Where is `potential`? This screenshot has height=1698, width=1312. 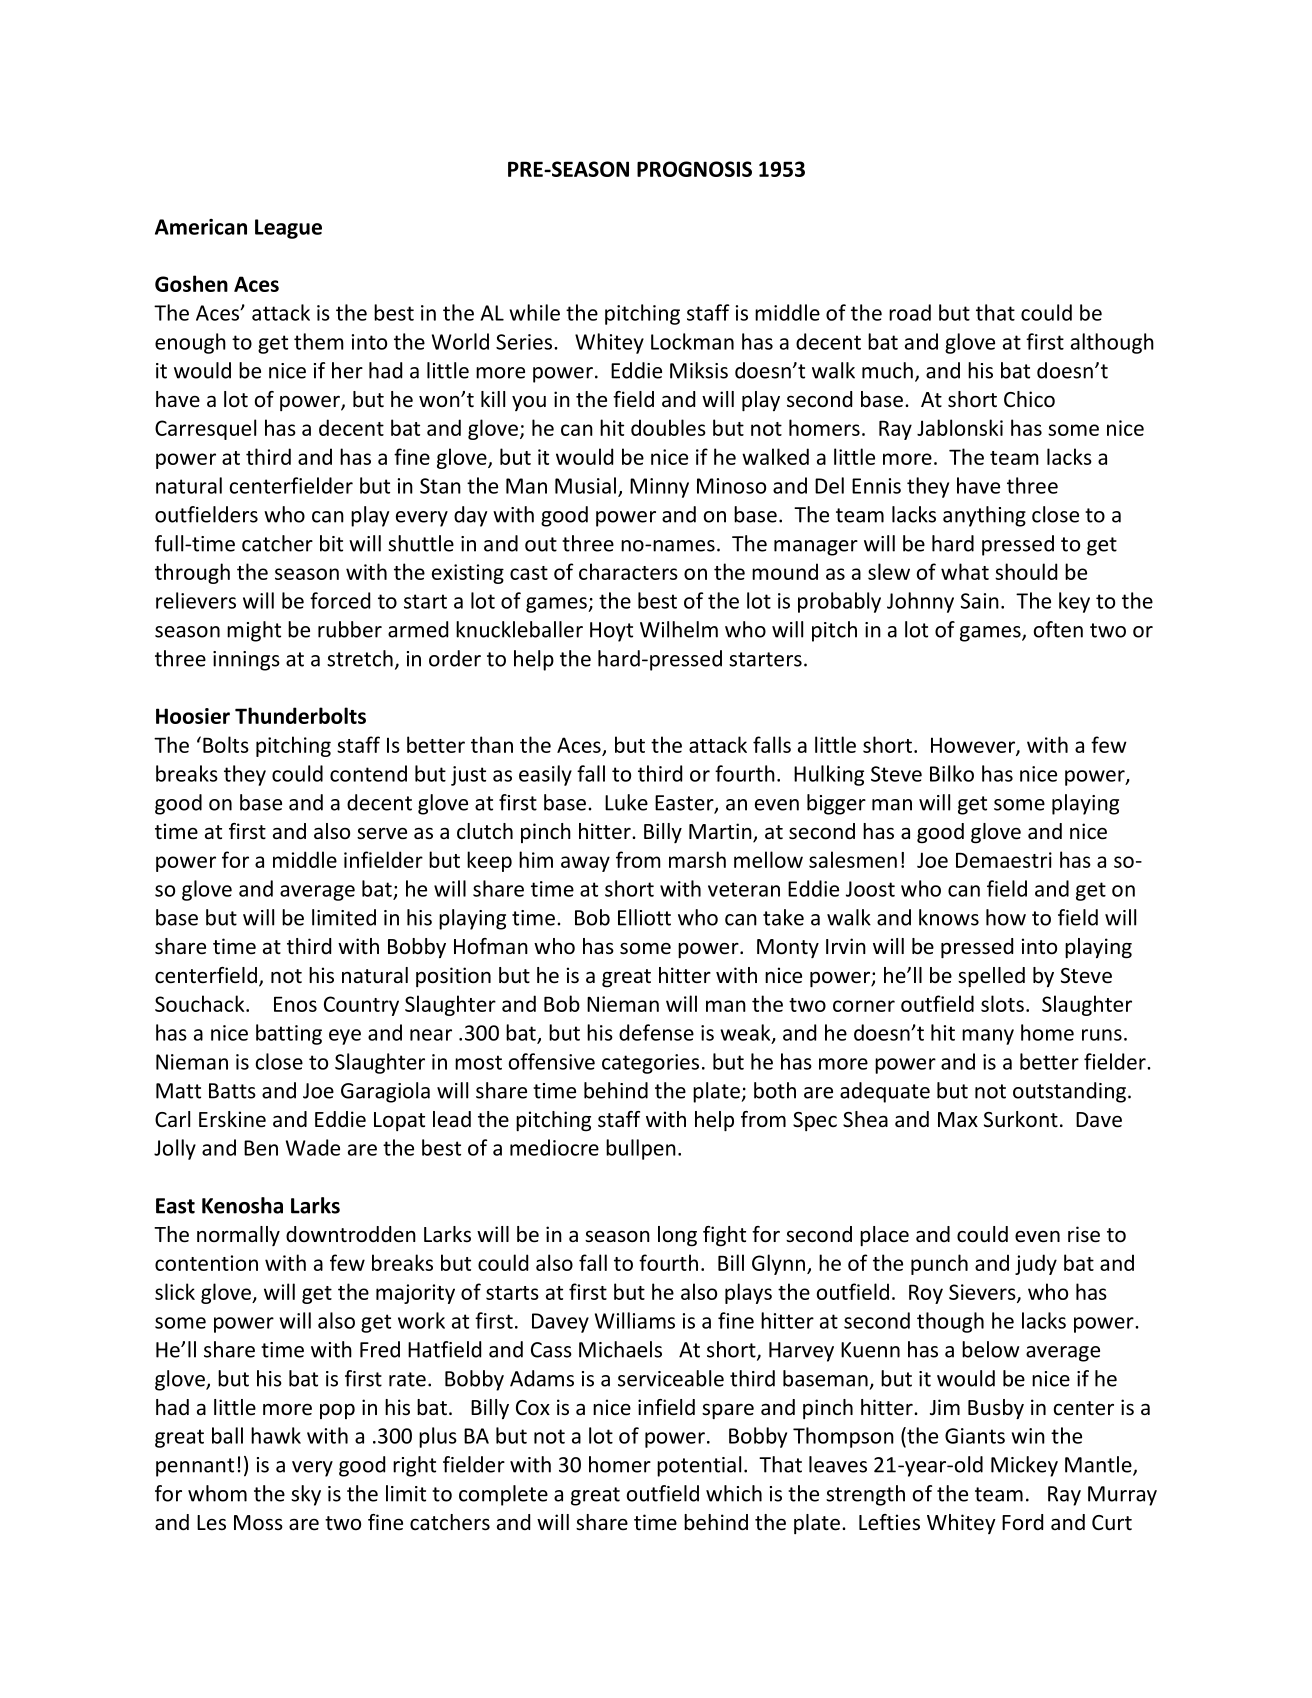
potential is located at coordinates (699, 1466).
